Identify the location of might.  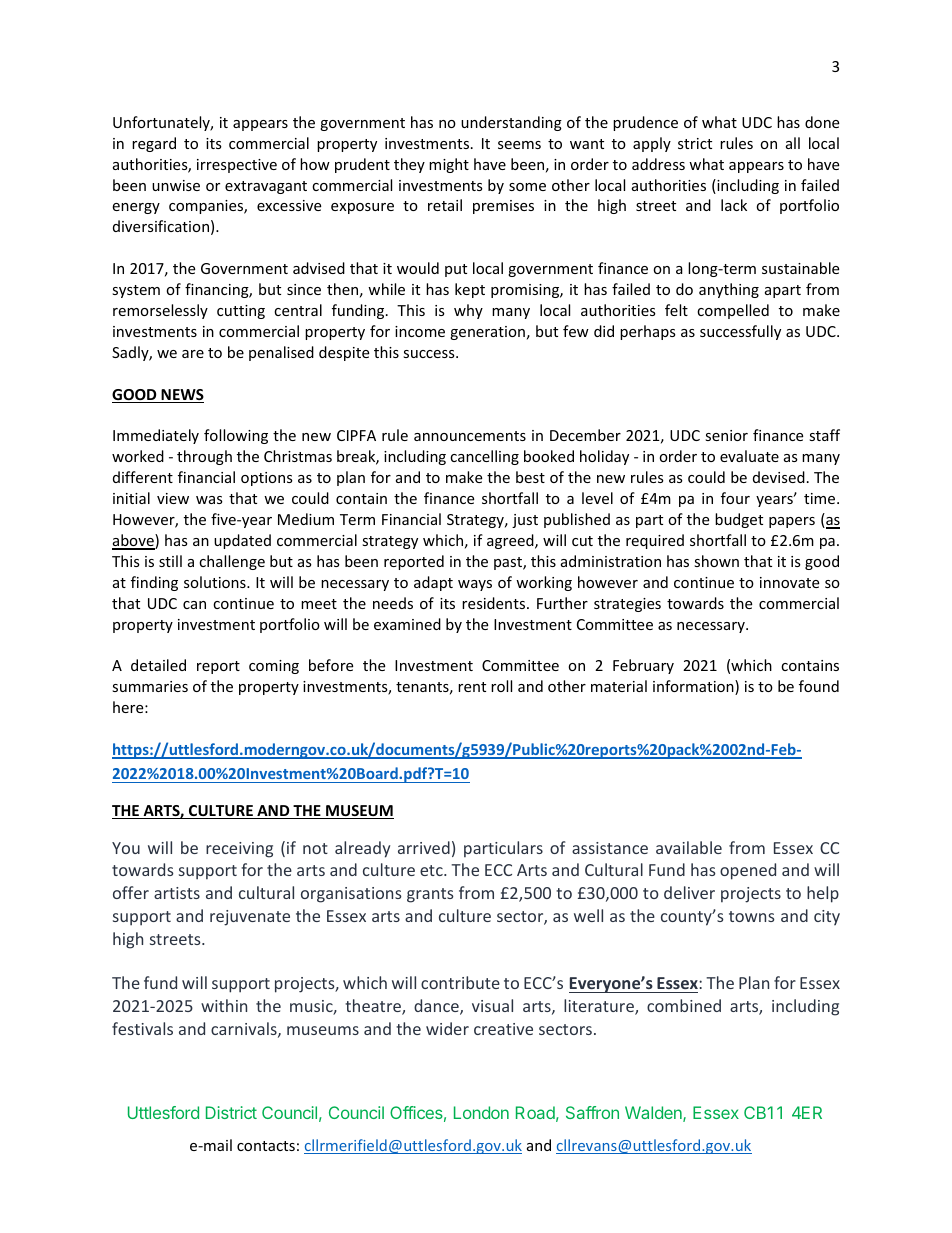
(449, 165).
